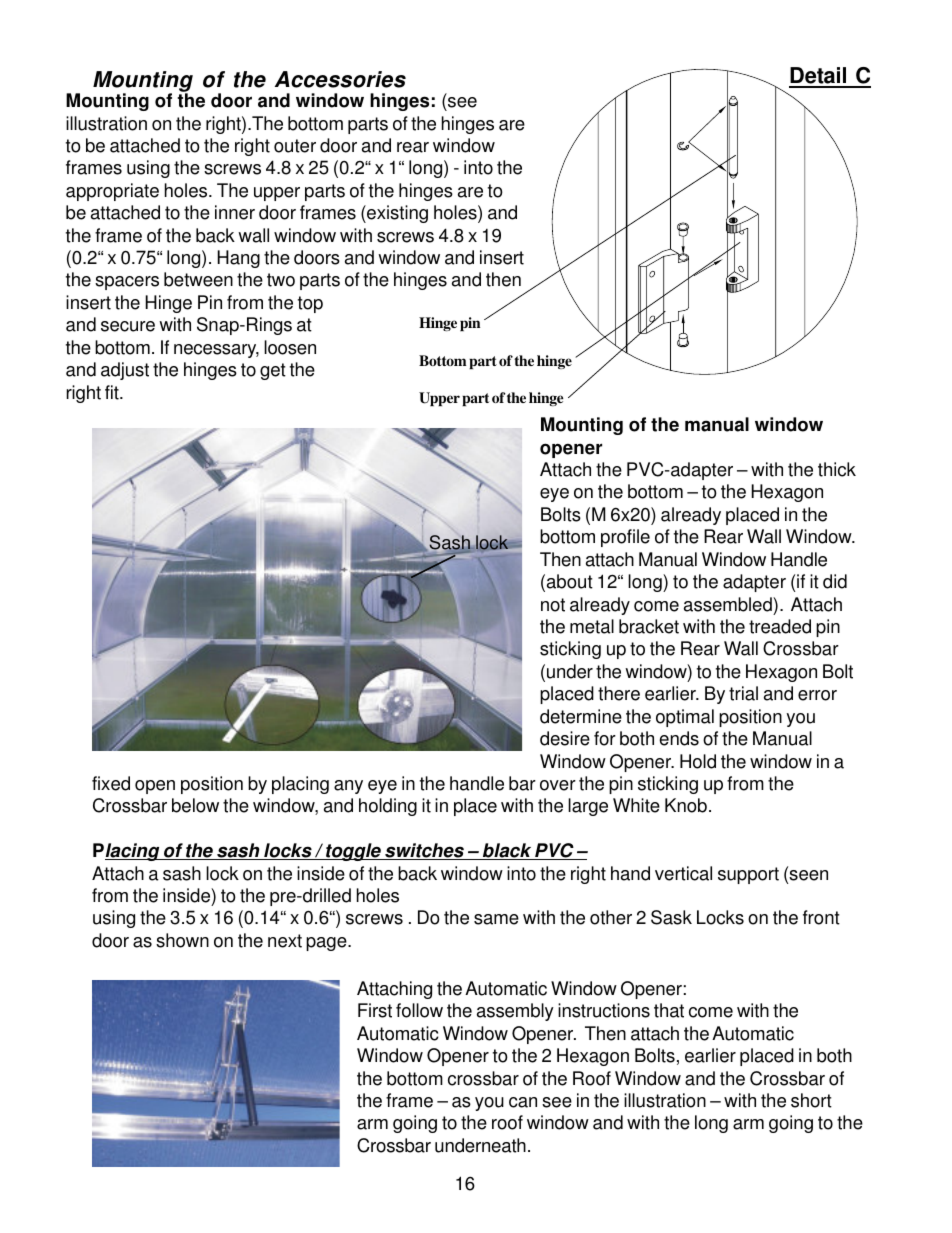 The height and width of the screenshot is (1233, 952). Describe the element at coordinates (553, 605) in the screenshot. I see `not` at that location.
